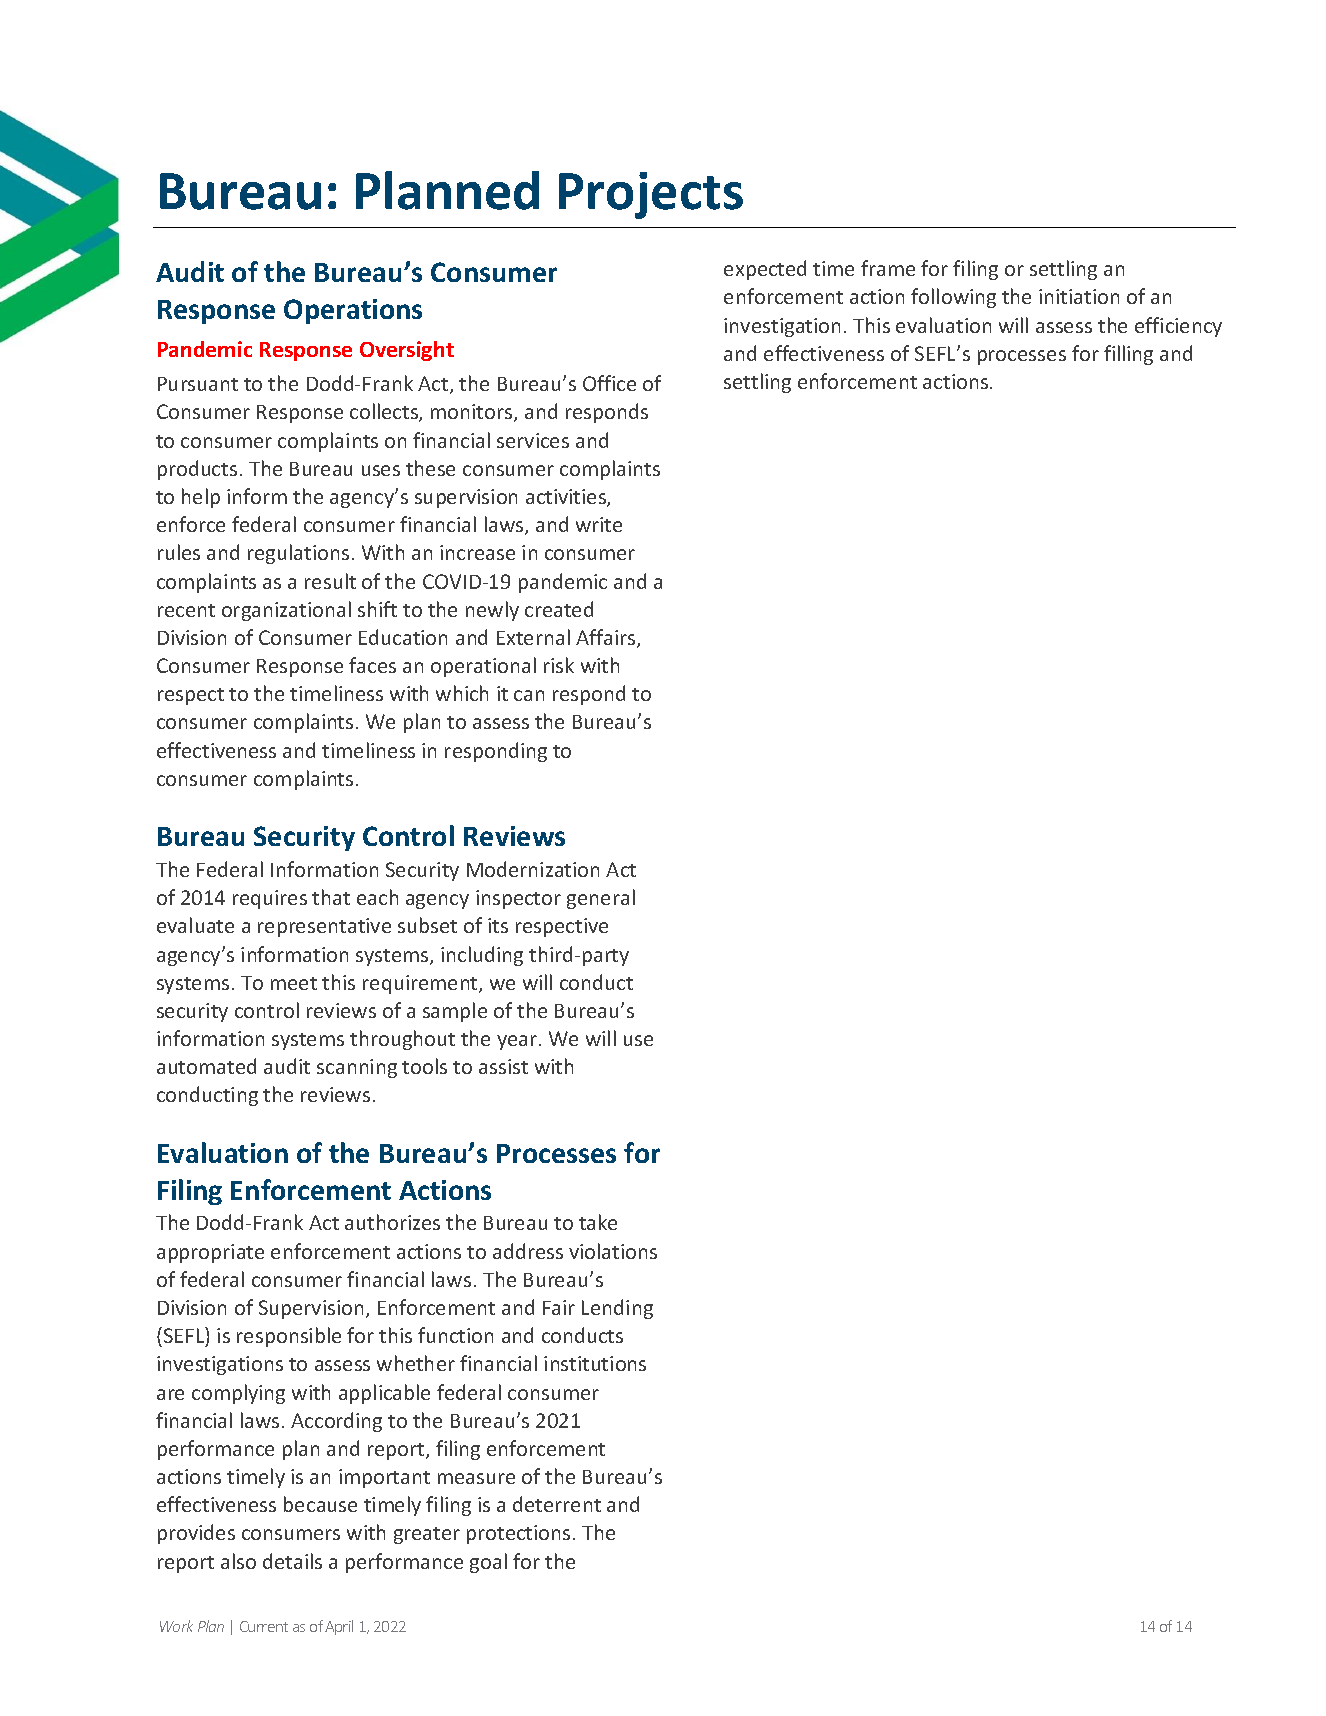 Image resolution: width=1326 pixels, height=1716 pixels. Describe the element at coordinates (599, 524) in the screenshot. I see `write` at that location.
